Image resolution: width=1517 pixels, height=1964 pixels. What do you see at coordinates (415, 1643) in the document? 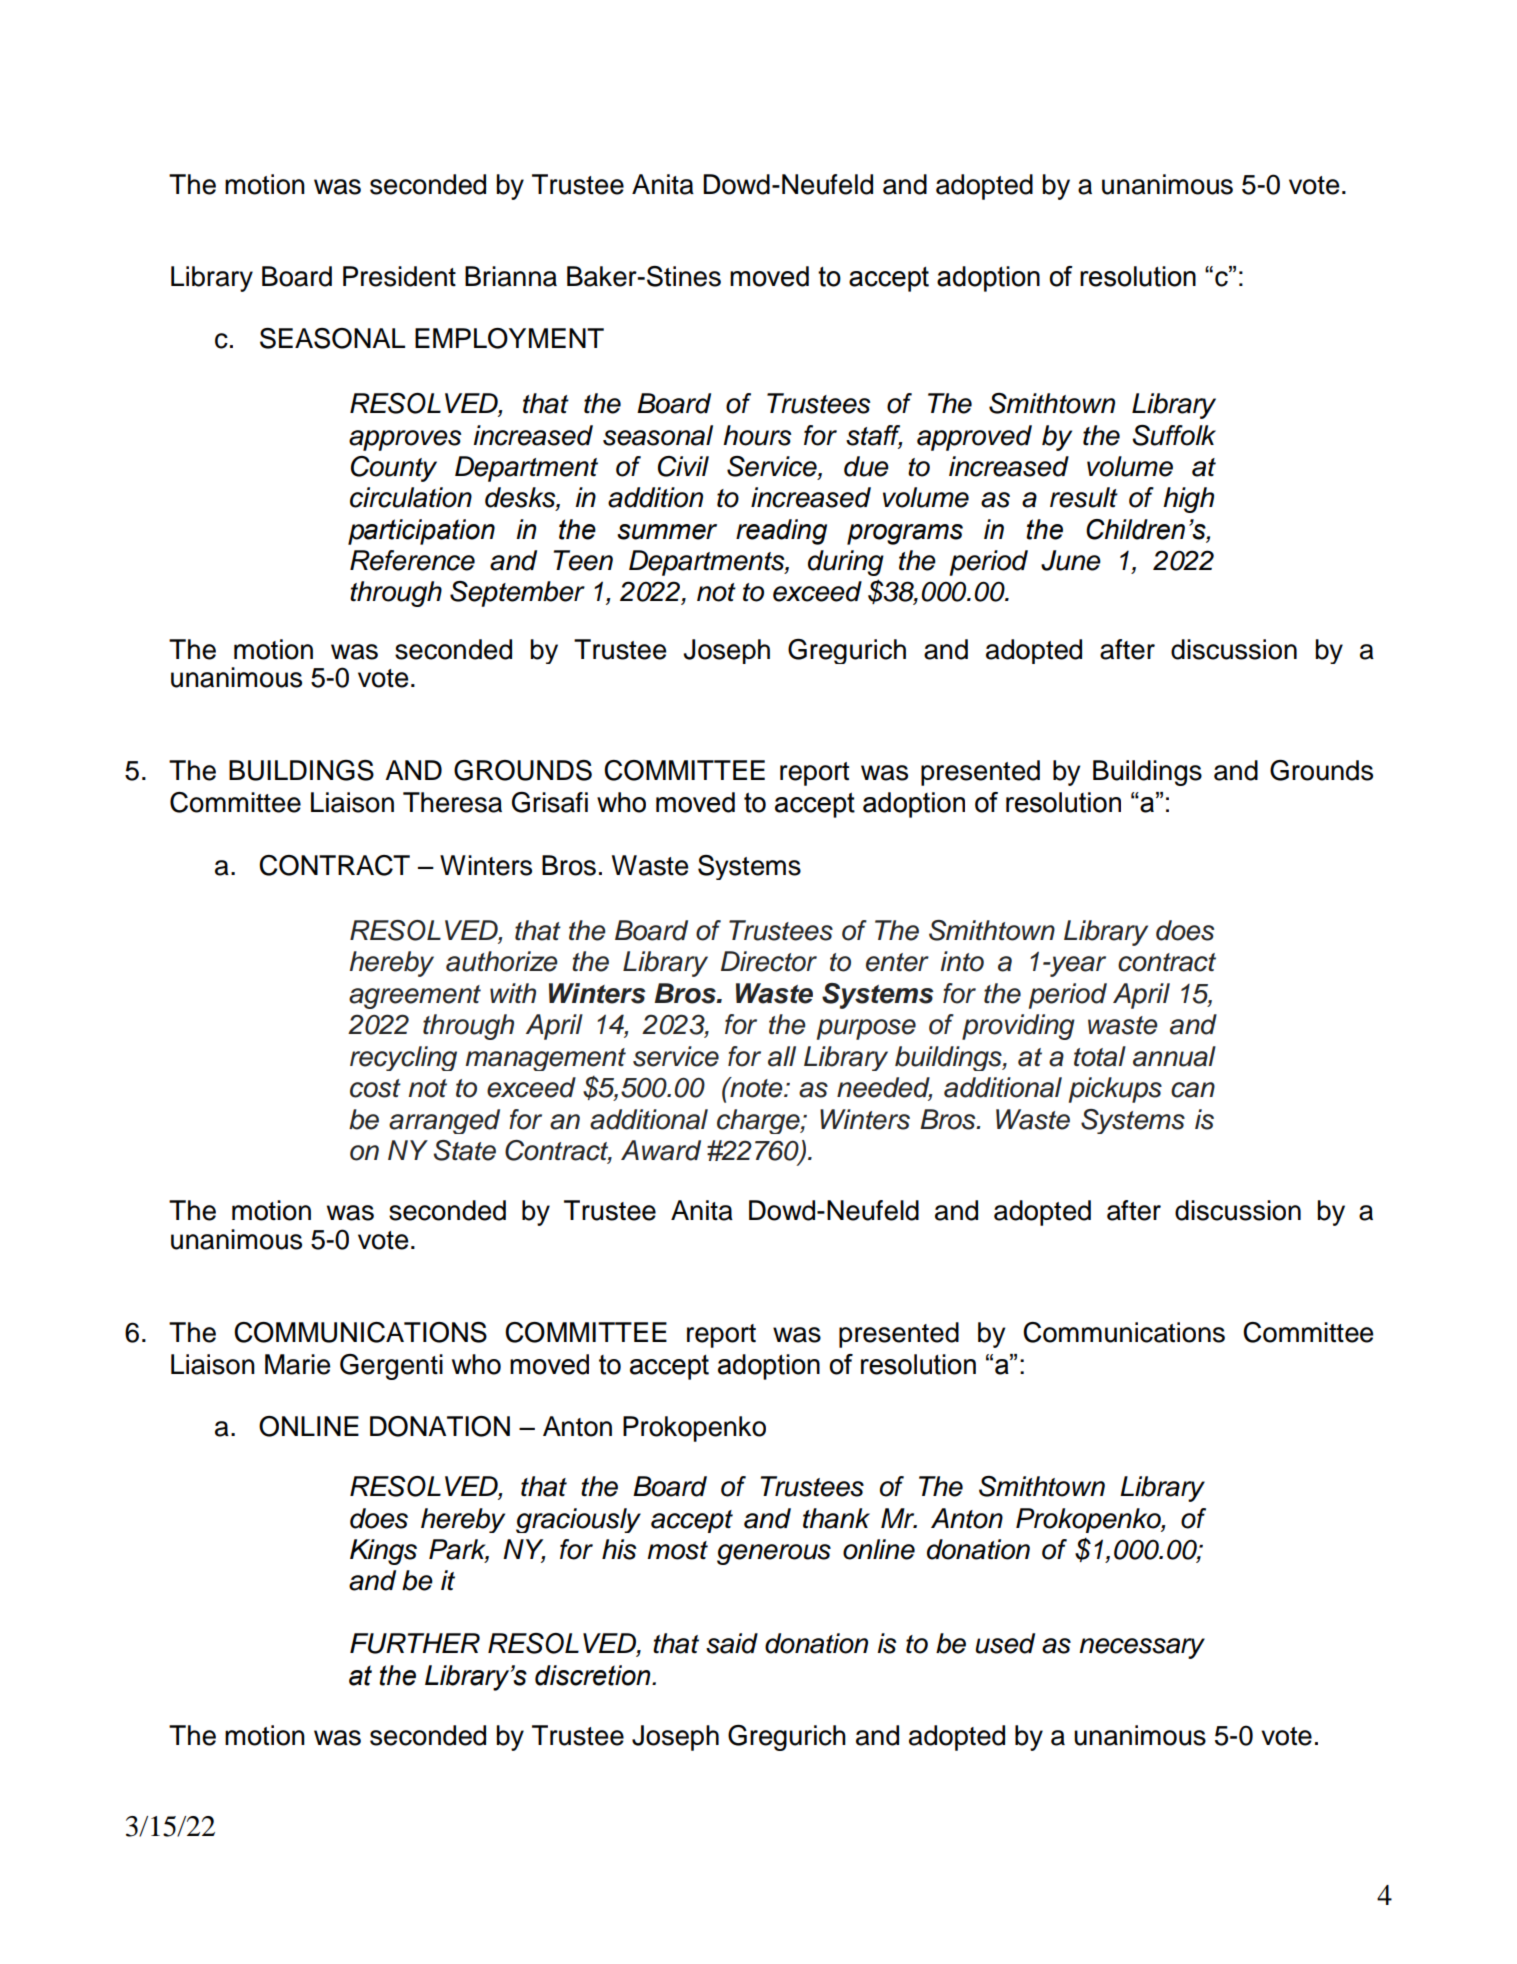
I see `FURTHER` at bounding box center [415, 1643].
